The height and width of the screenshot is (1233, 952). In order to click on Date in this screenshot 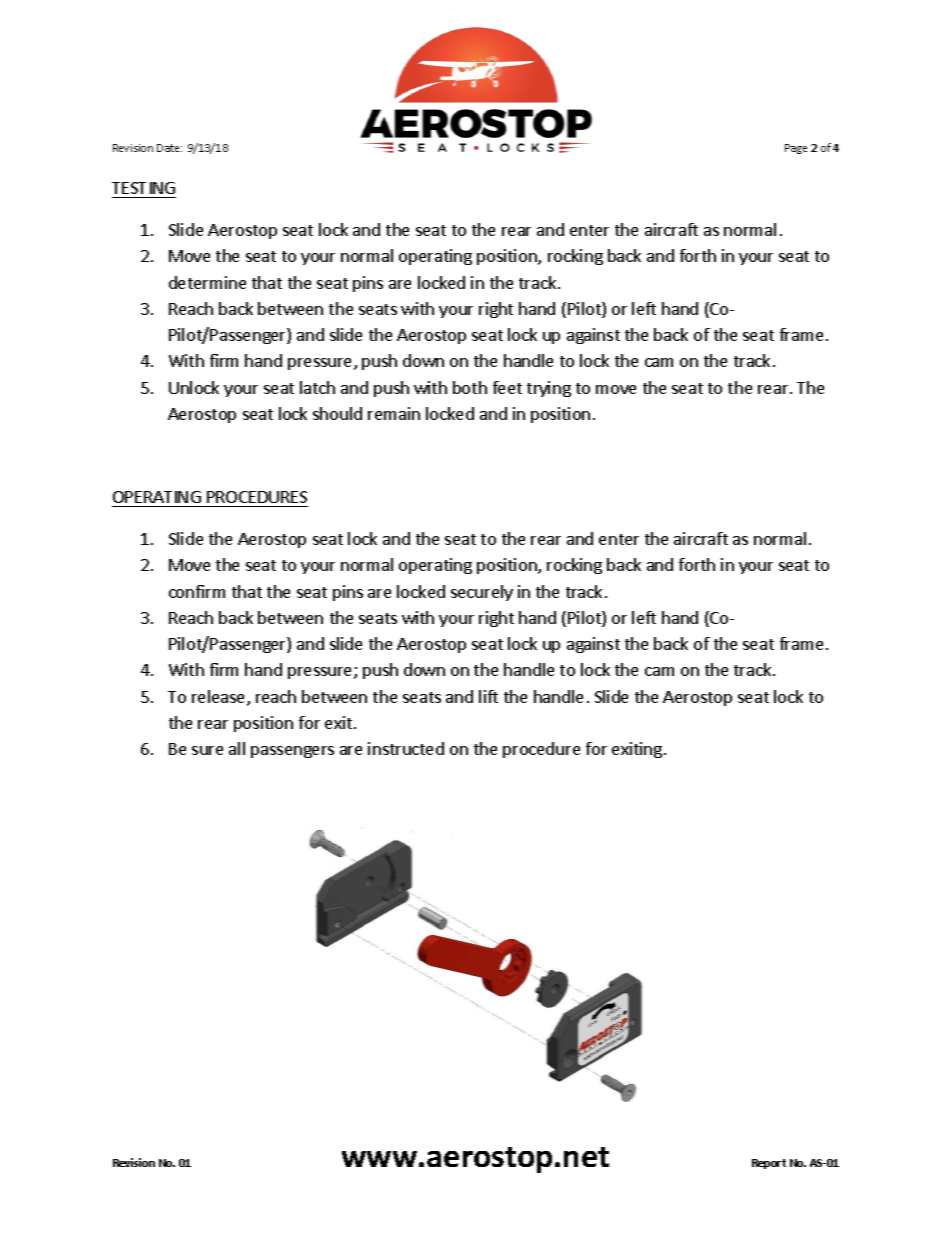, I will do `click(169, 148)`.
